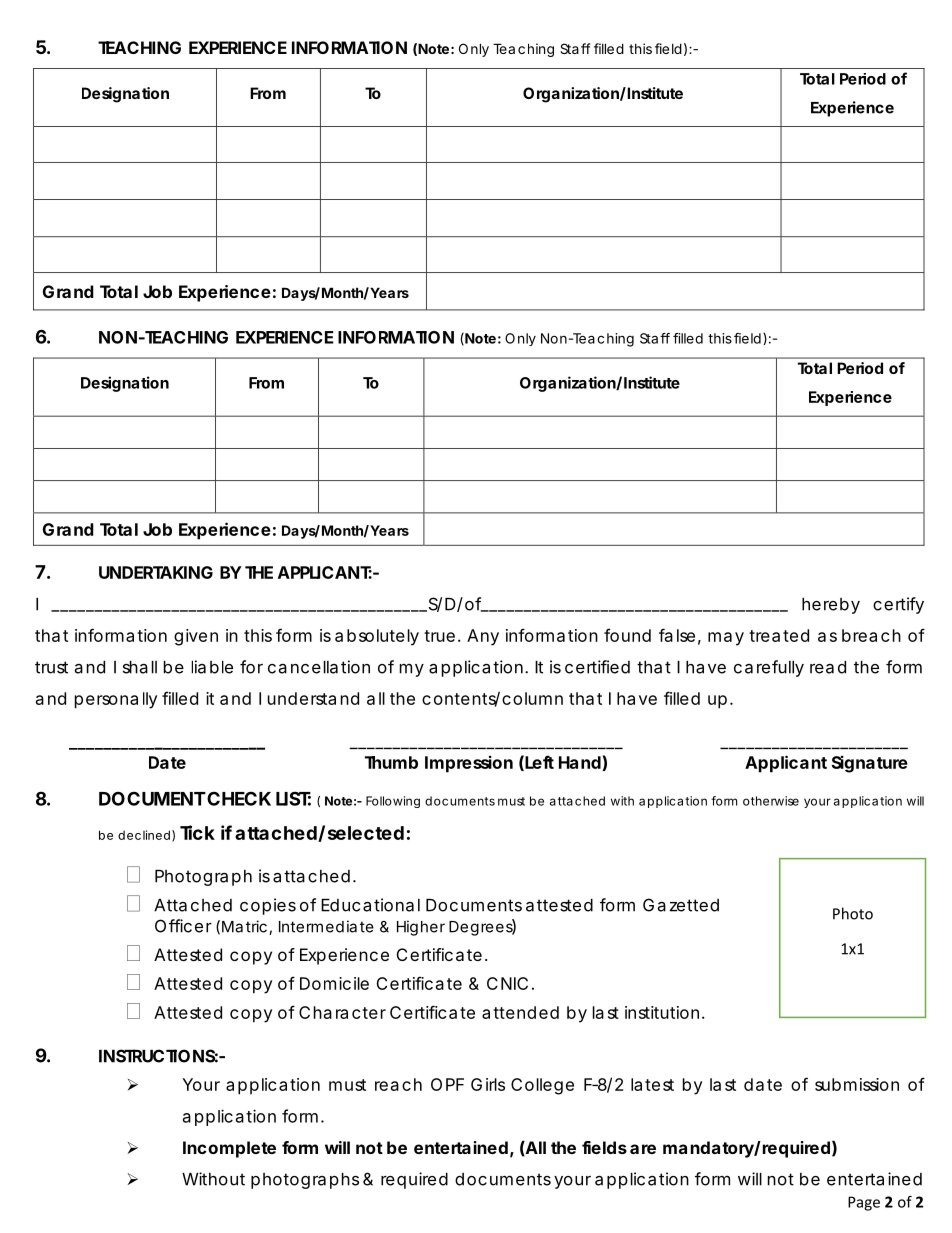 The height and width of the screenshot is (1233, 952). What do you see at coordinates (116, 700) in the screenshot?
I see `personally` at bounding box center [116, 700].
